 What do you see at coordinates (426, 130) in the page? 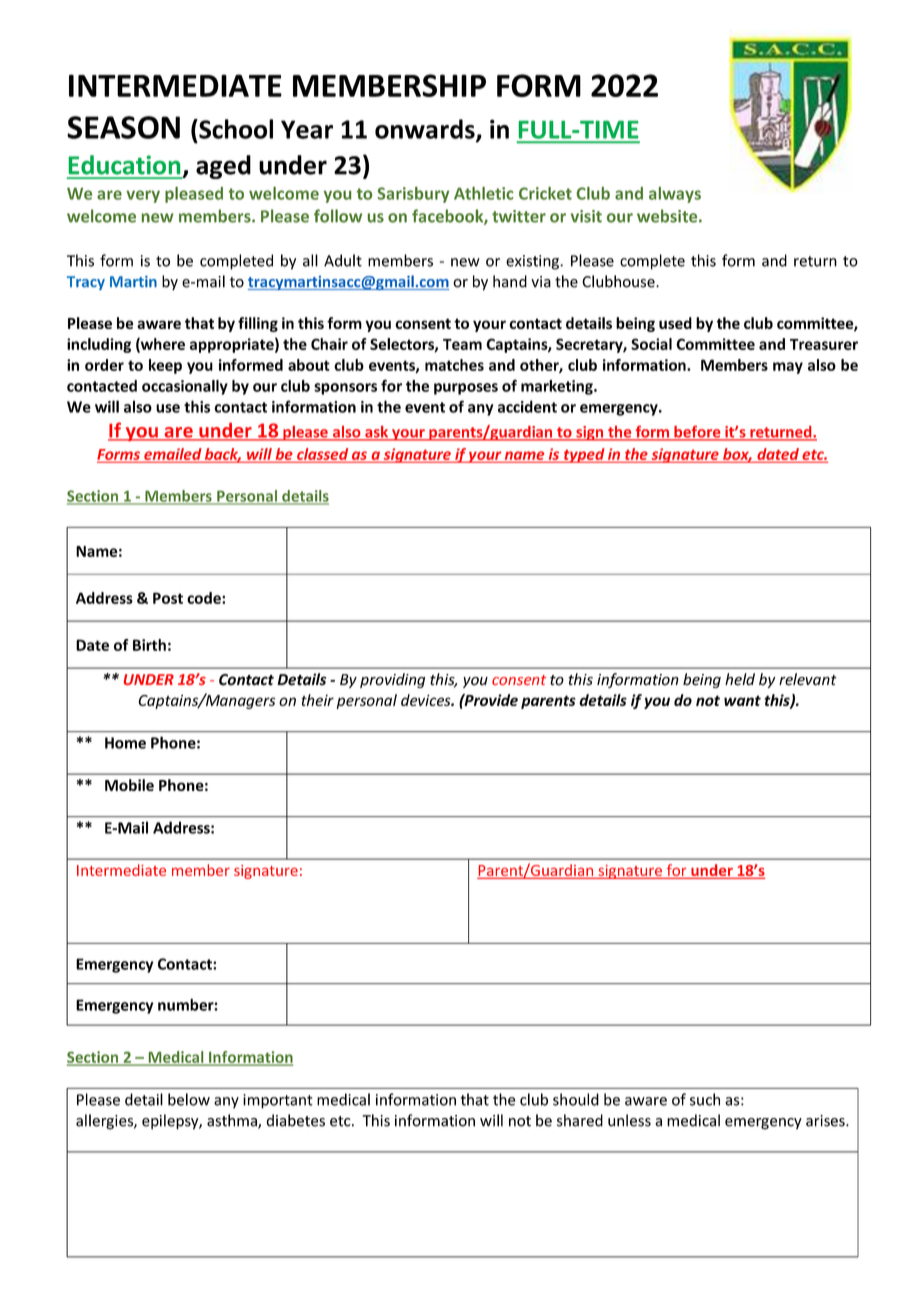
I see `onwards` at bounding box center [426, 130].
